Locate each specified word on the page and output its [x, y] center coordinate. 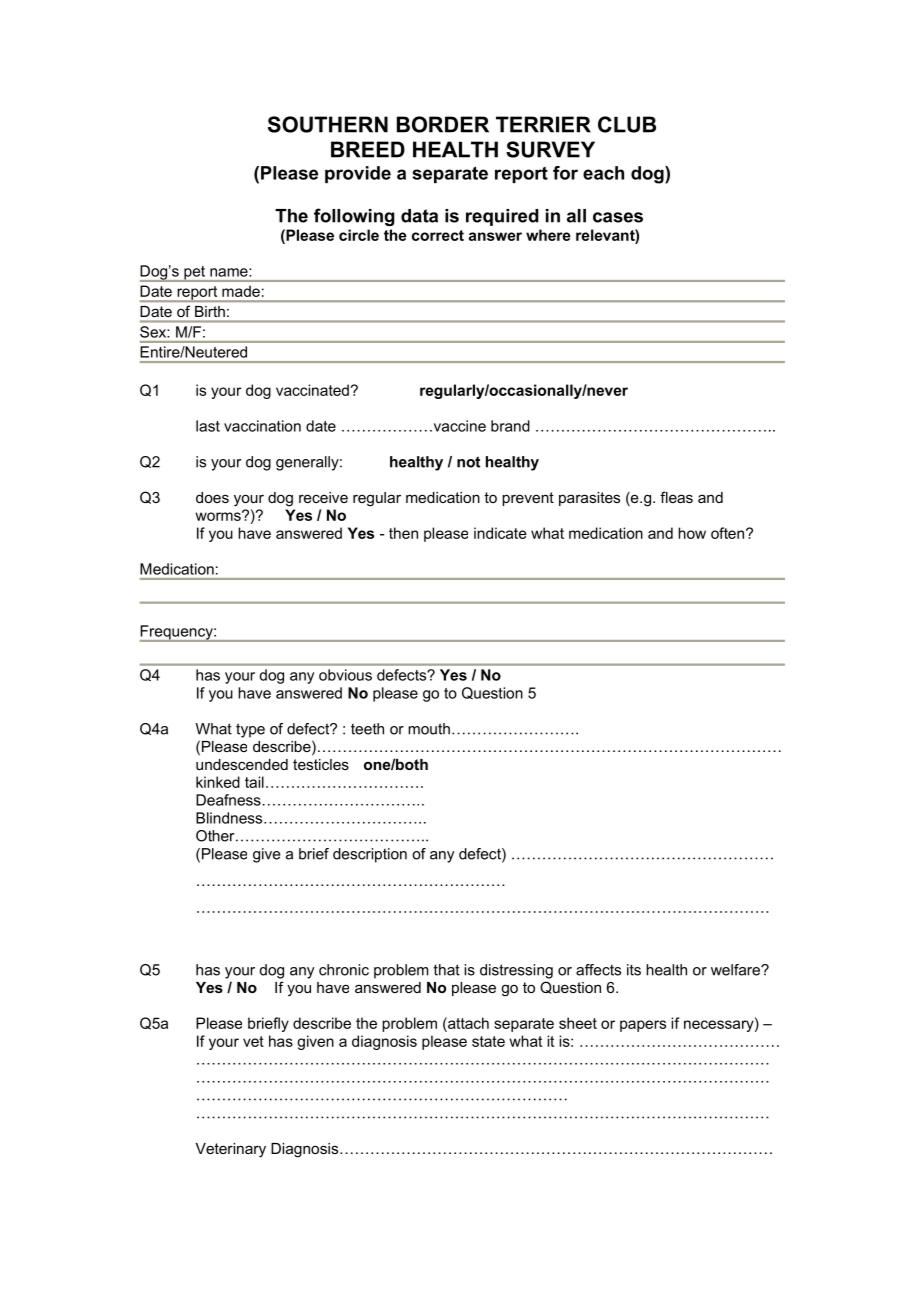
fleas [676, 497]
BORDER [443, 124]
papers [643, 1026]
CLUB [627, 124]
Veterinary [230, 1150]
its [634, 970]
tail [254, 782]
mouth [429, 729]
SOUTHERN [328, 124]
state [488, 1041]
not [468, 462]
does [212, 497]
